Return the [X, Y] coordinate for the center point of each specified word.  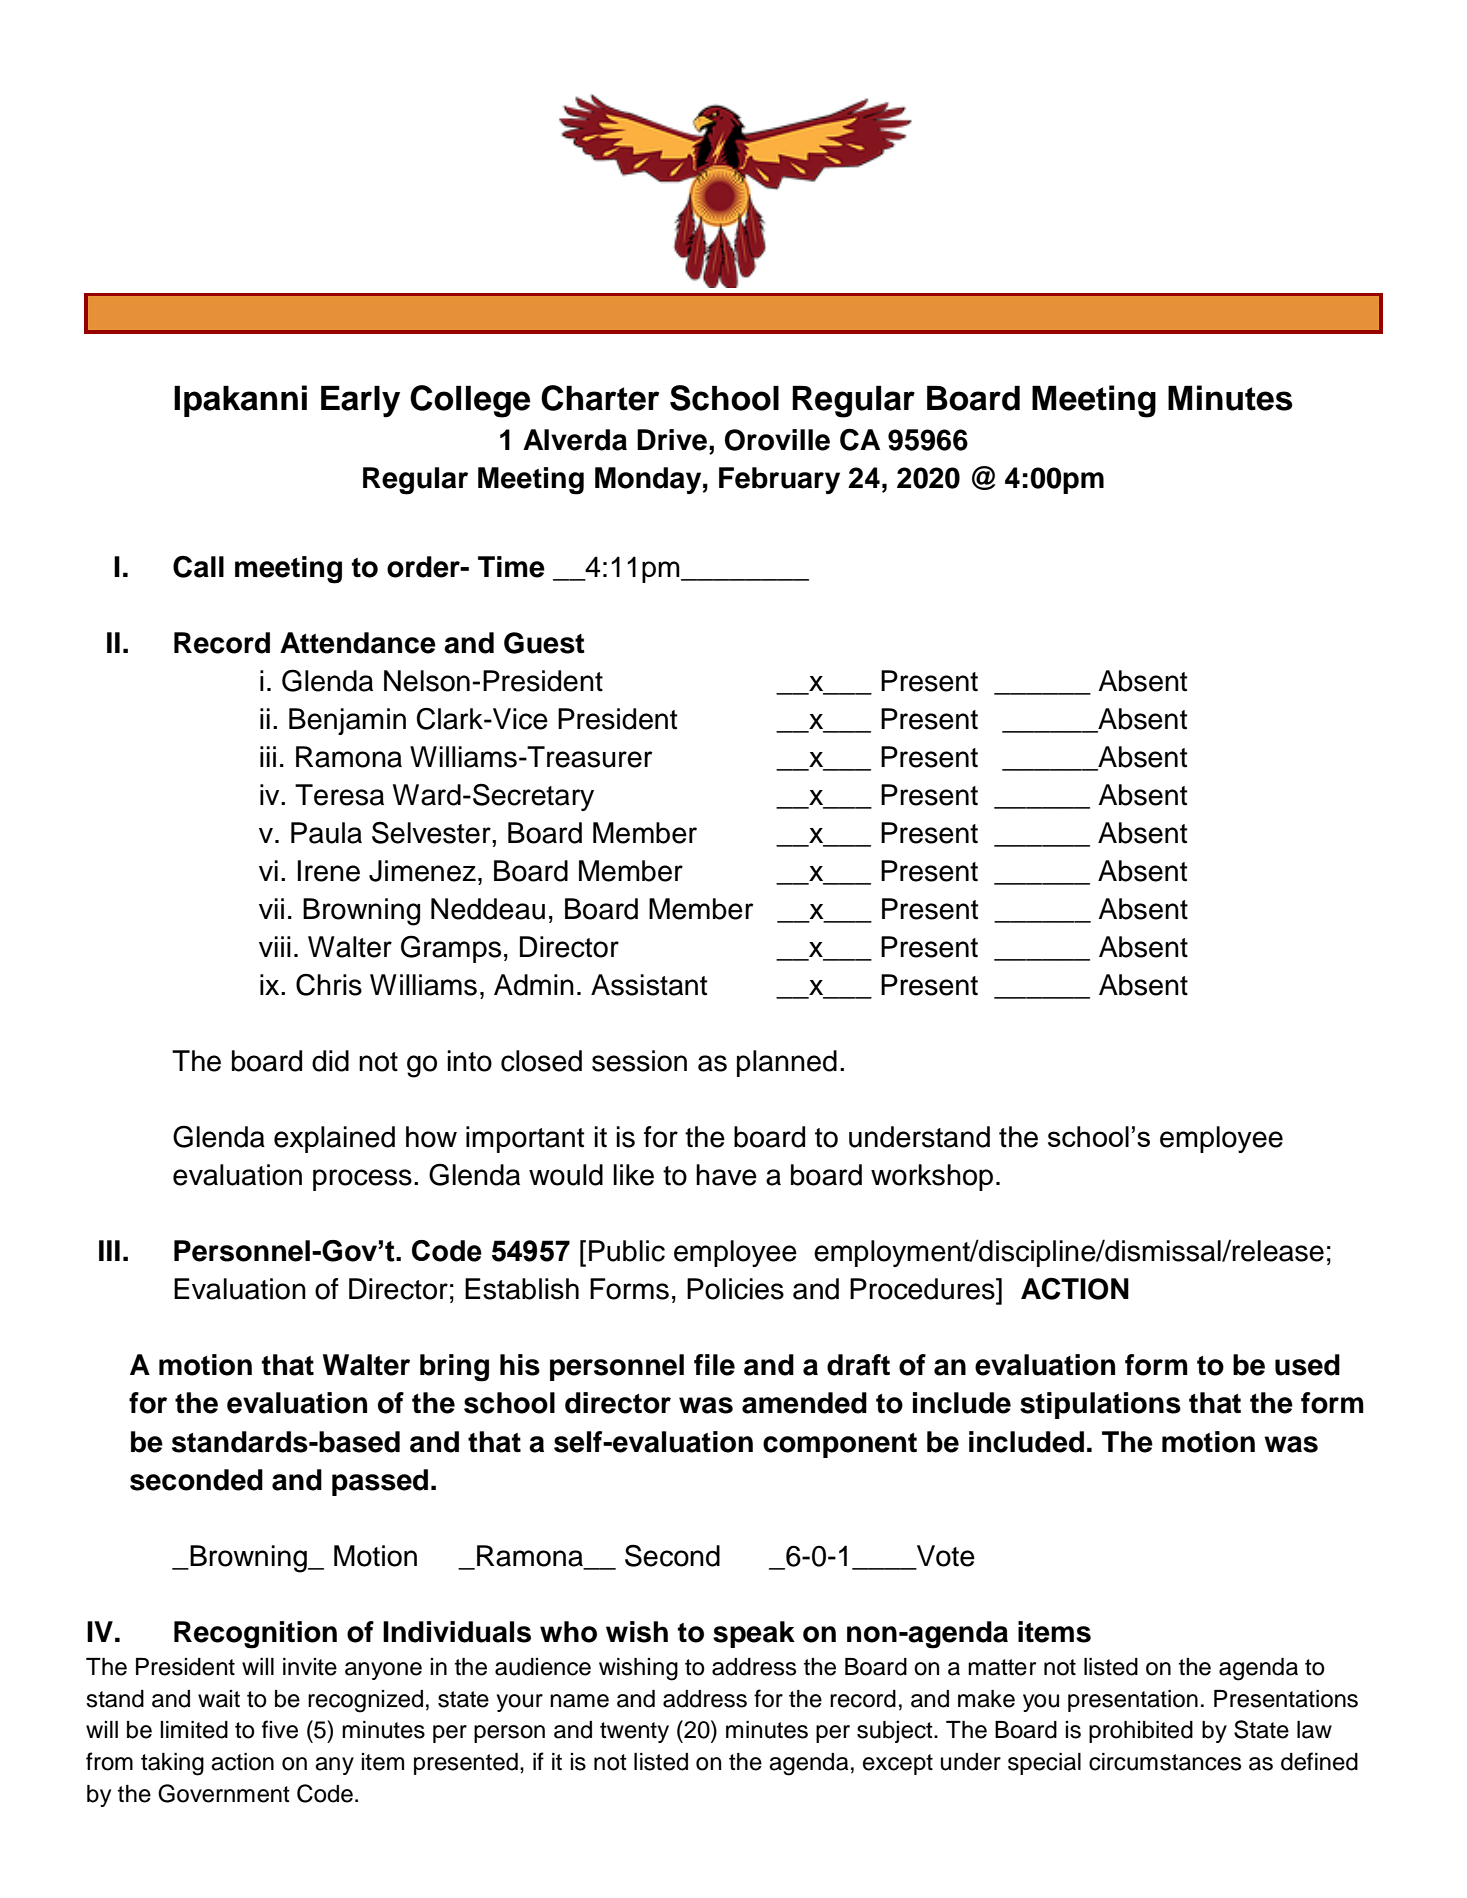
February [779, 480]
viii [275, 946]
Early [360, 402]
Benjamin [347, 721]
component [840, 1445]
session [639, 1061]
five [280, 1729]
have [726, 1175]
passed [380, 1482]
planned [787, 1063]
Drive [672, 440]
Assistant [649, 985]
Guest [544, 643]
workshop [932, 1177]
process [362, 1180]
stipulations [1100, 1405]
